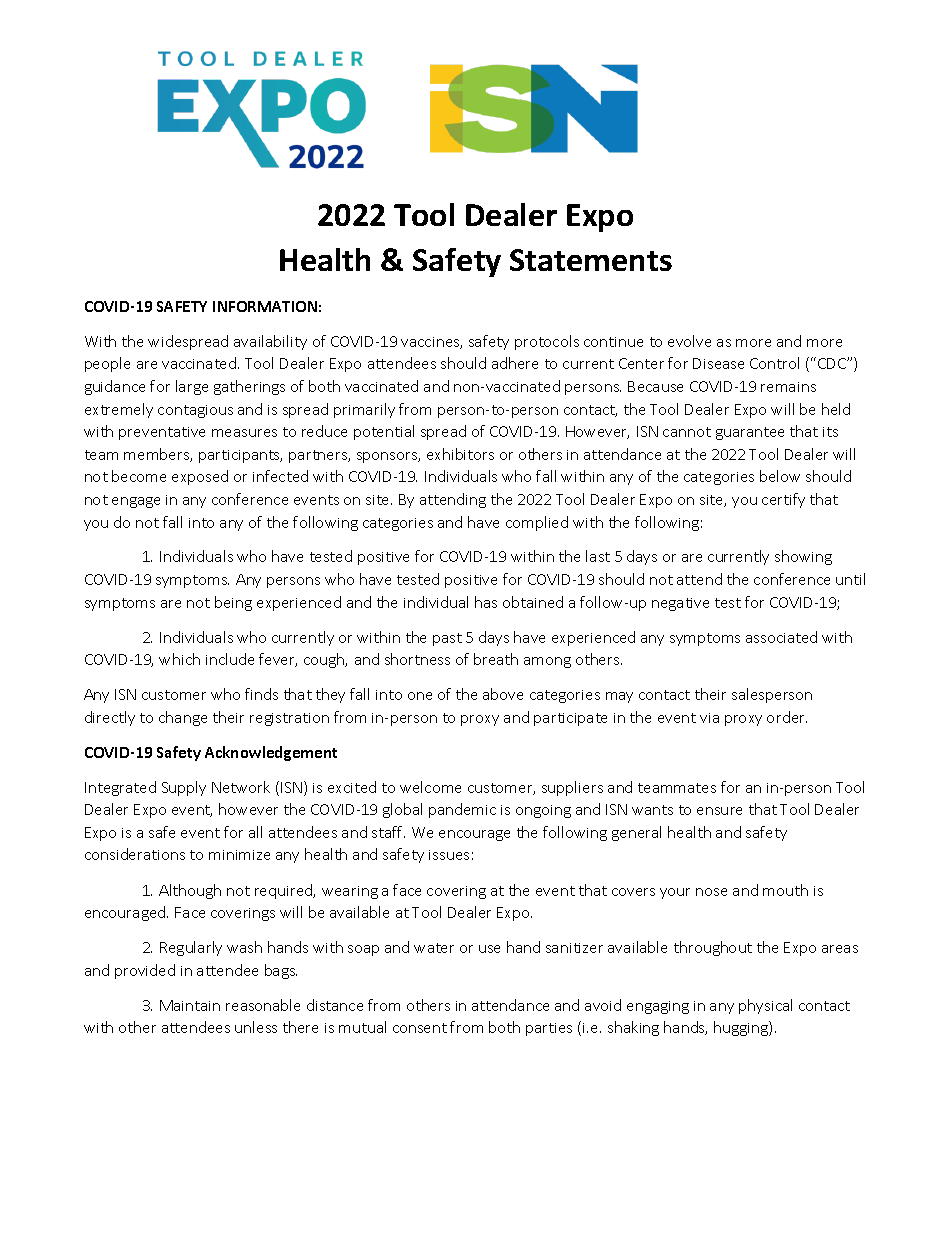  What do you see at coordinates (781, 637) in the screenshot?
I see `associated` at bounding box center [781, 637].
